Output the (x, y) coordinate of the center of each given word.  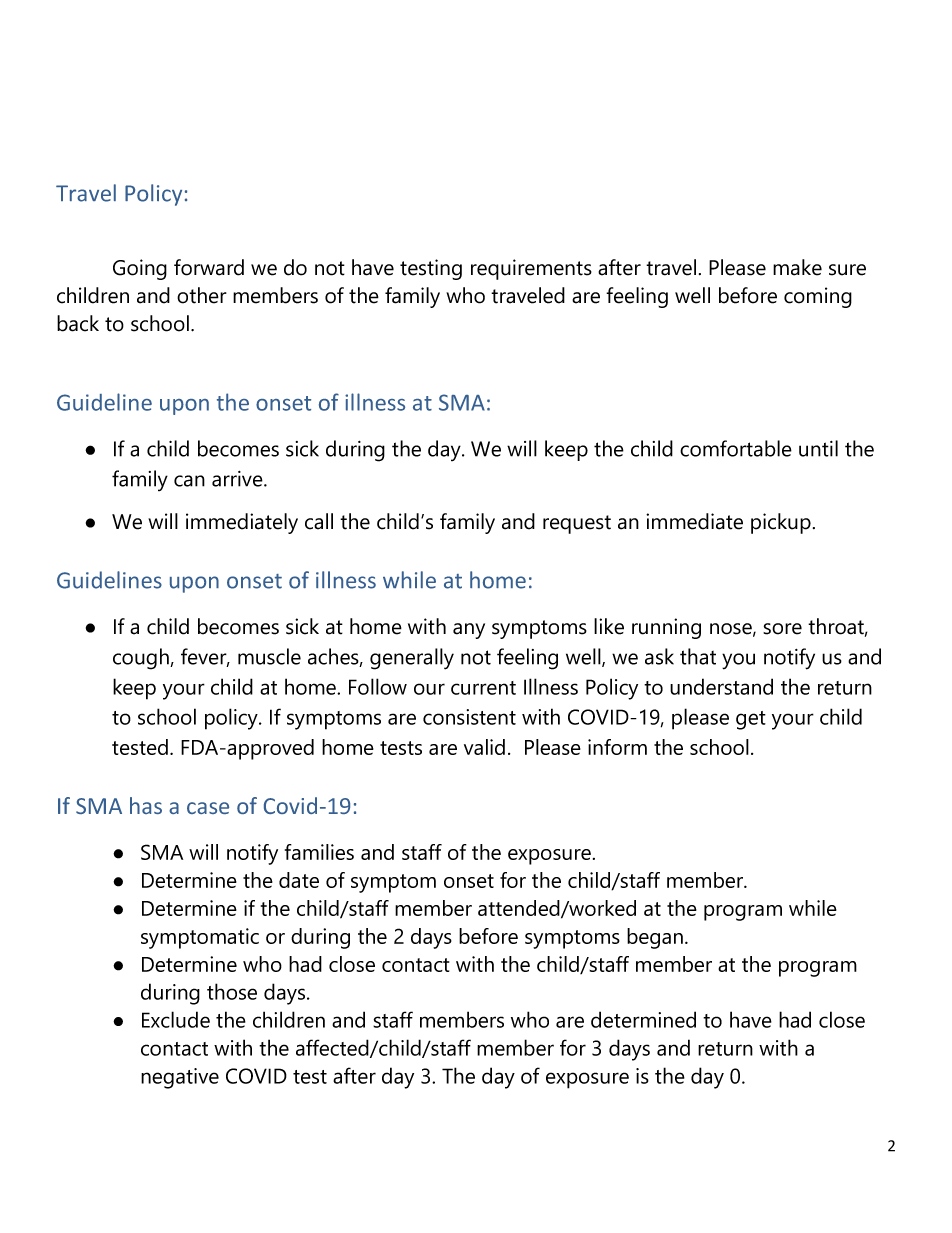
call (319, 521)
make (797, 267)
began (655, 938)
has (146, 805)
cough (142, 659)
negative (180, 1078)
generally (412, 659)
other (202, 295)
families (319, 852)
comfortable (736, 448)
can (189, 481)
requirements (531, 269)
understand (721, 686)
